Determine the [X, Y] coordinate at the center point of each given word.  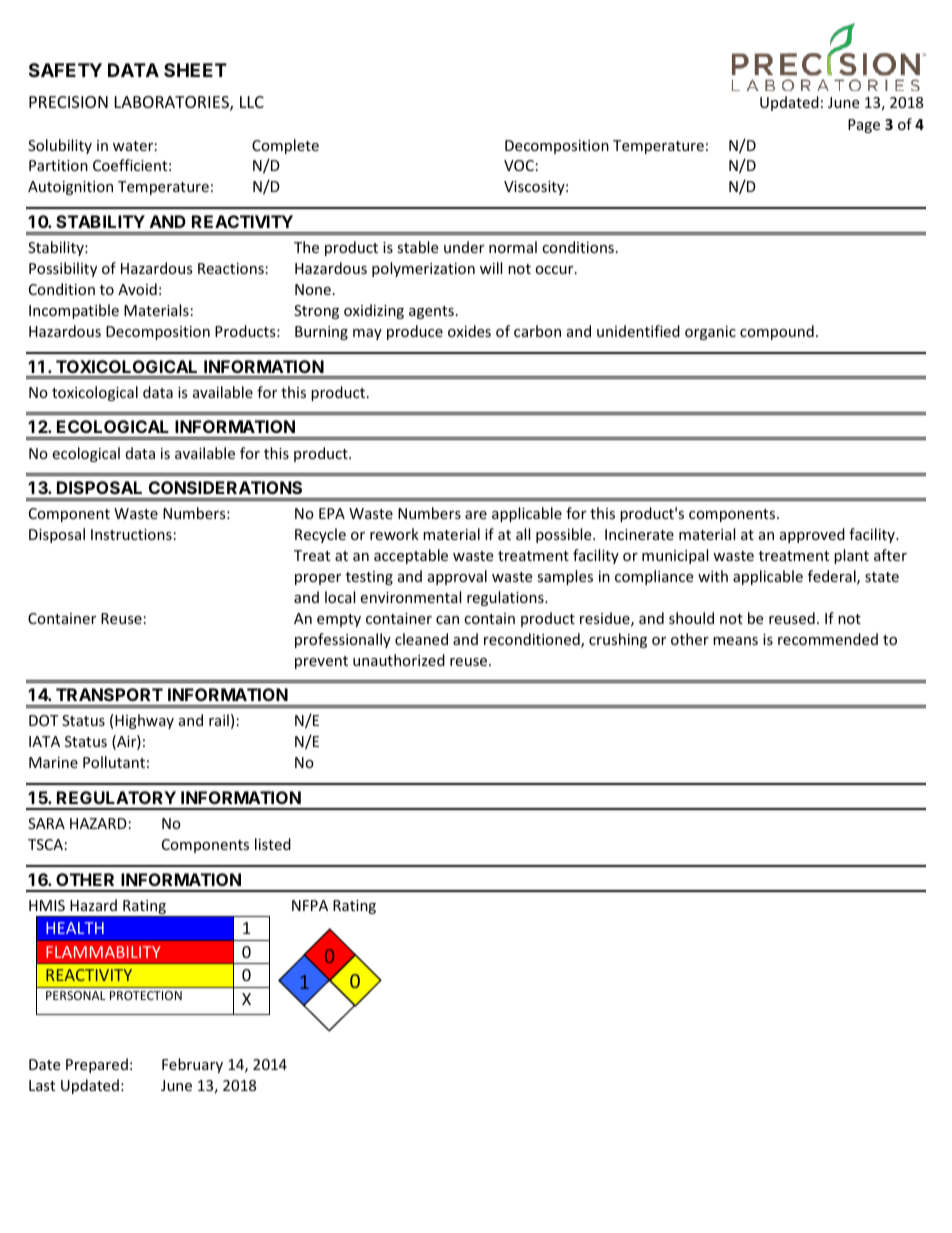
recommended [828, 639]
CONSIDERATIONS [225, 487]
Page [864, 126]
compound [777, 332]
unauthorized [399, 660]
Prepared [97, 1065]
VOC [519, 165]
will [491, 268]
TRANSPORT [109, 694]
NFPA [310, 905]
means [735, 641]
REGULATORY [116, 797]
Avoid [137, 289]
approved [812, 535]
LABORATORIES [173, 103]
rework [394, 534]
